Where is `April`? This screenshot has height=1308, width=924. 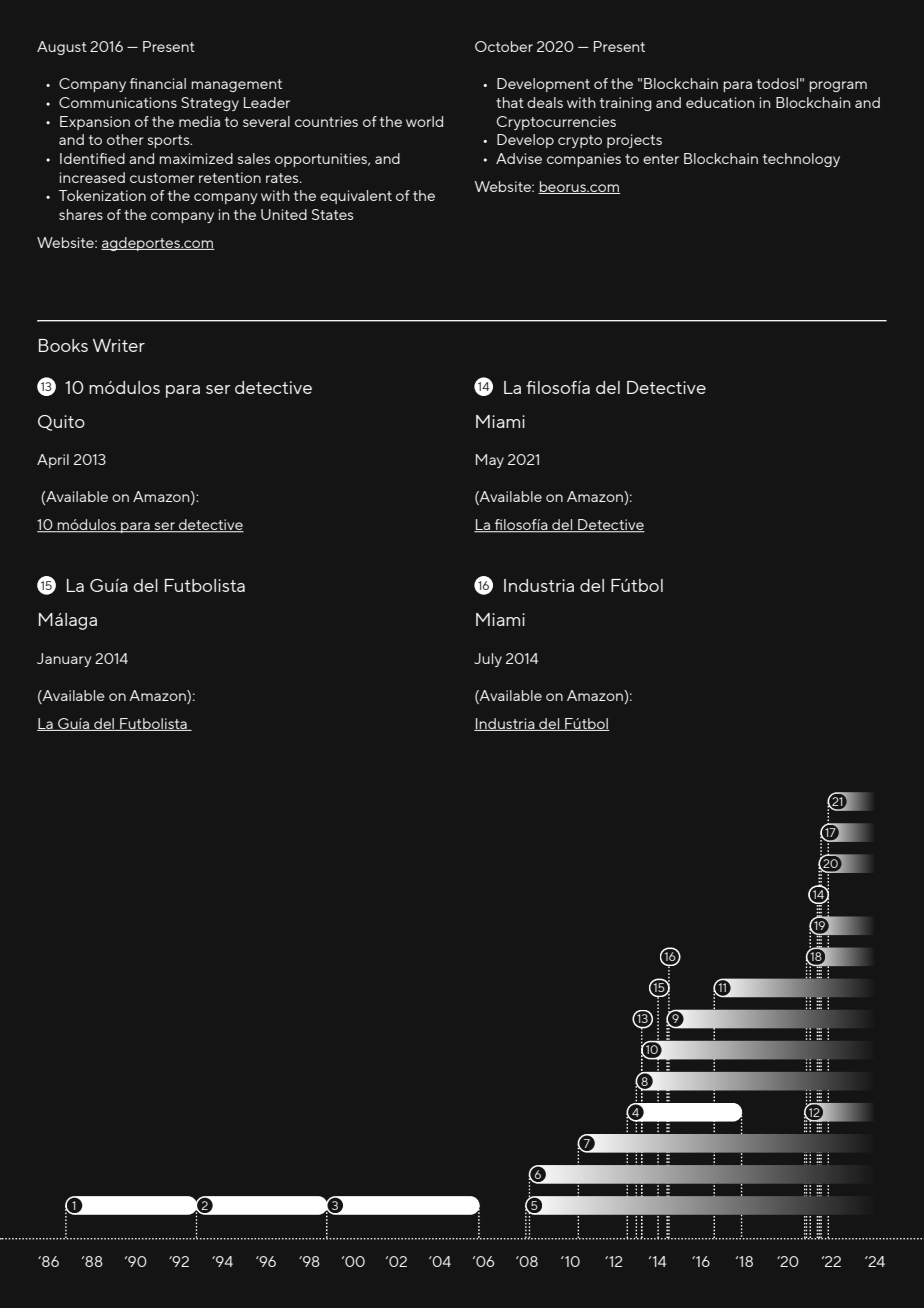 April is located at coordinates (53, 461).
